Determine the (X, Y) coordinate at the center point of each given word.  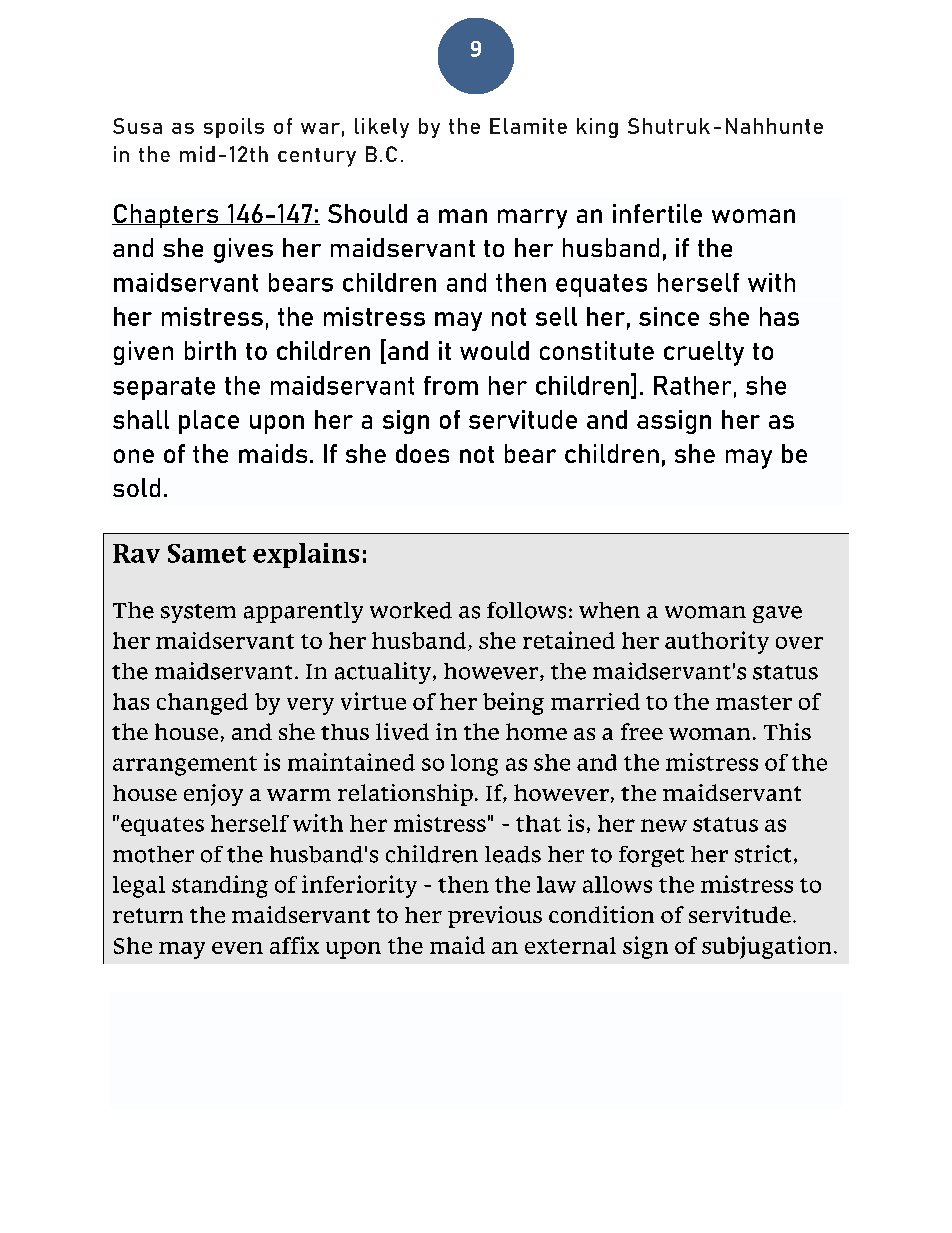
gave (777, 614)
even (237, 948)
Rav (136, 553)
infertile (657, 213)
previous (495, 917)
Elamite (528, 126)
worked (411, 610)
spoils (234, 128)
